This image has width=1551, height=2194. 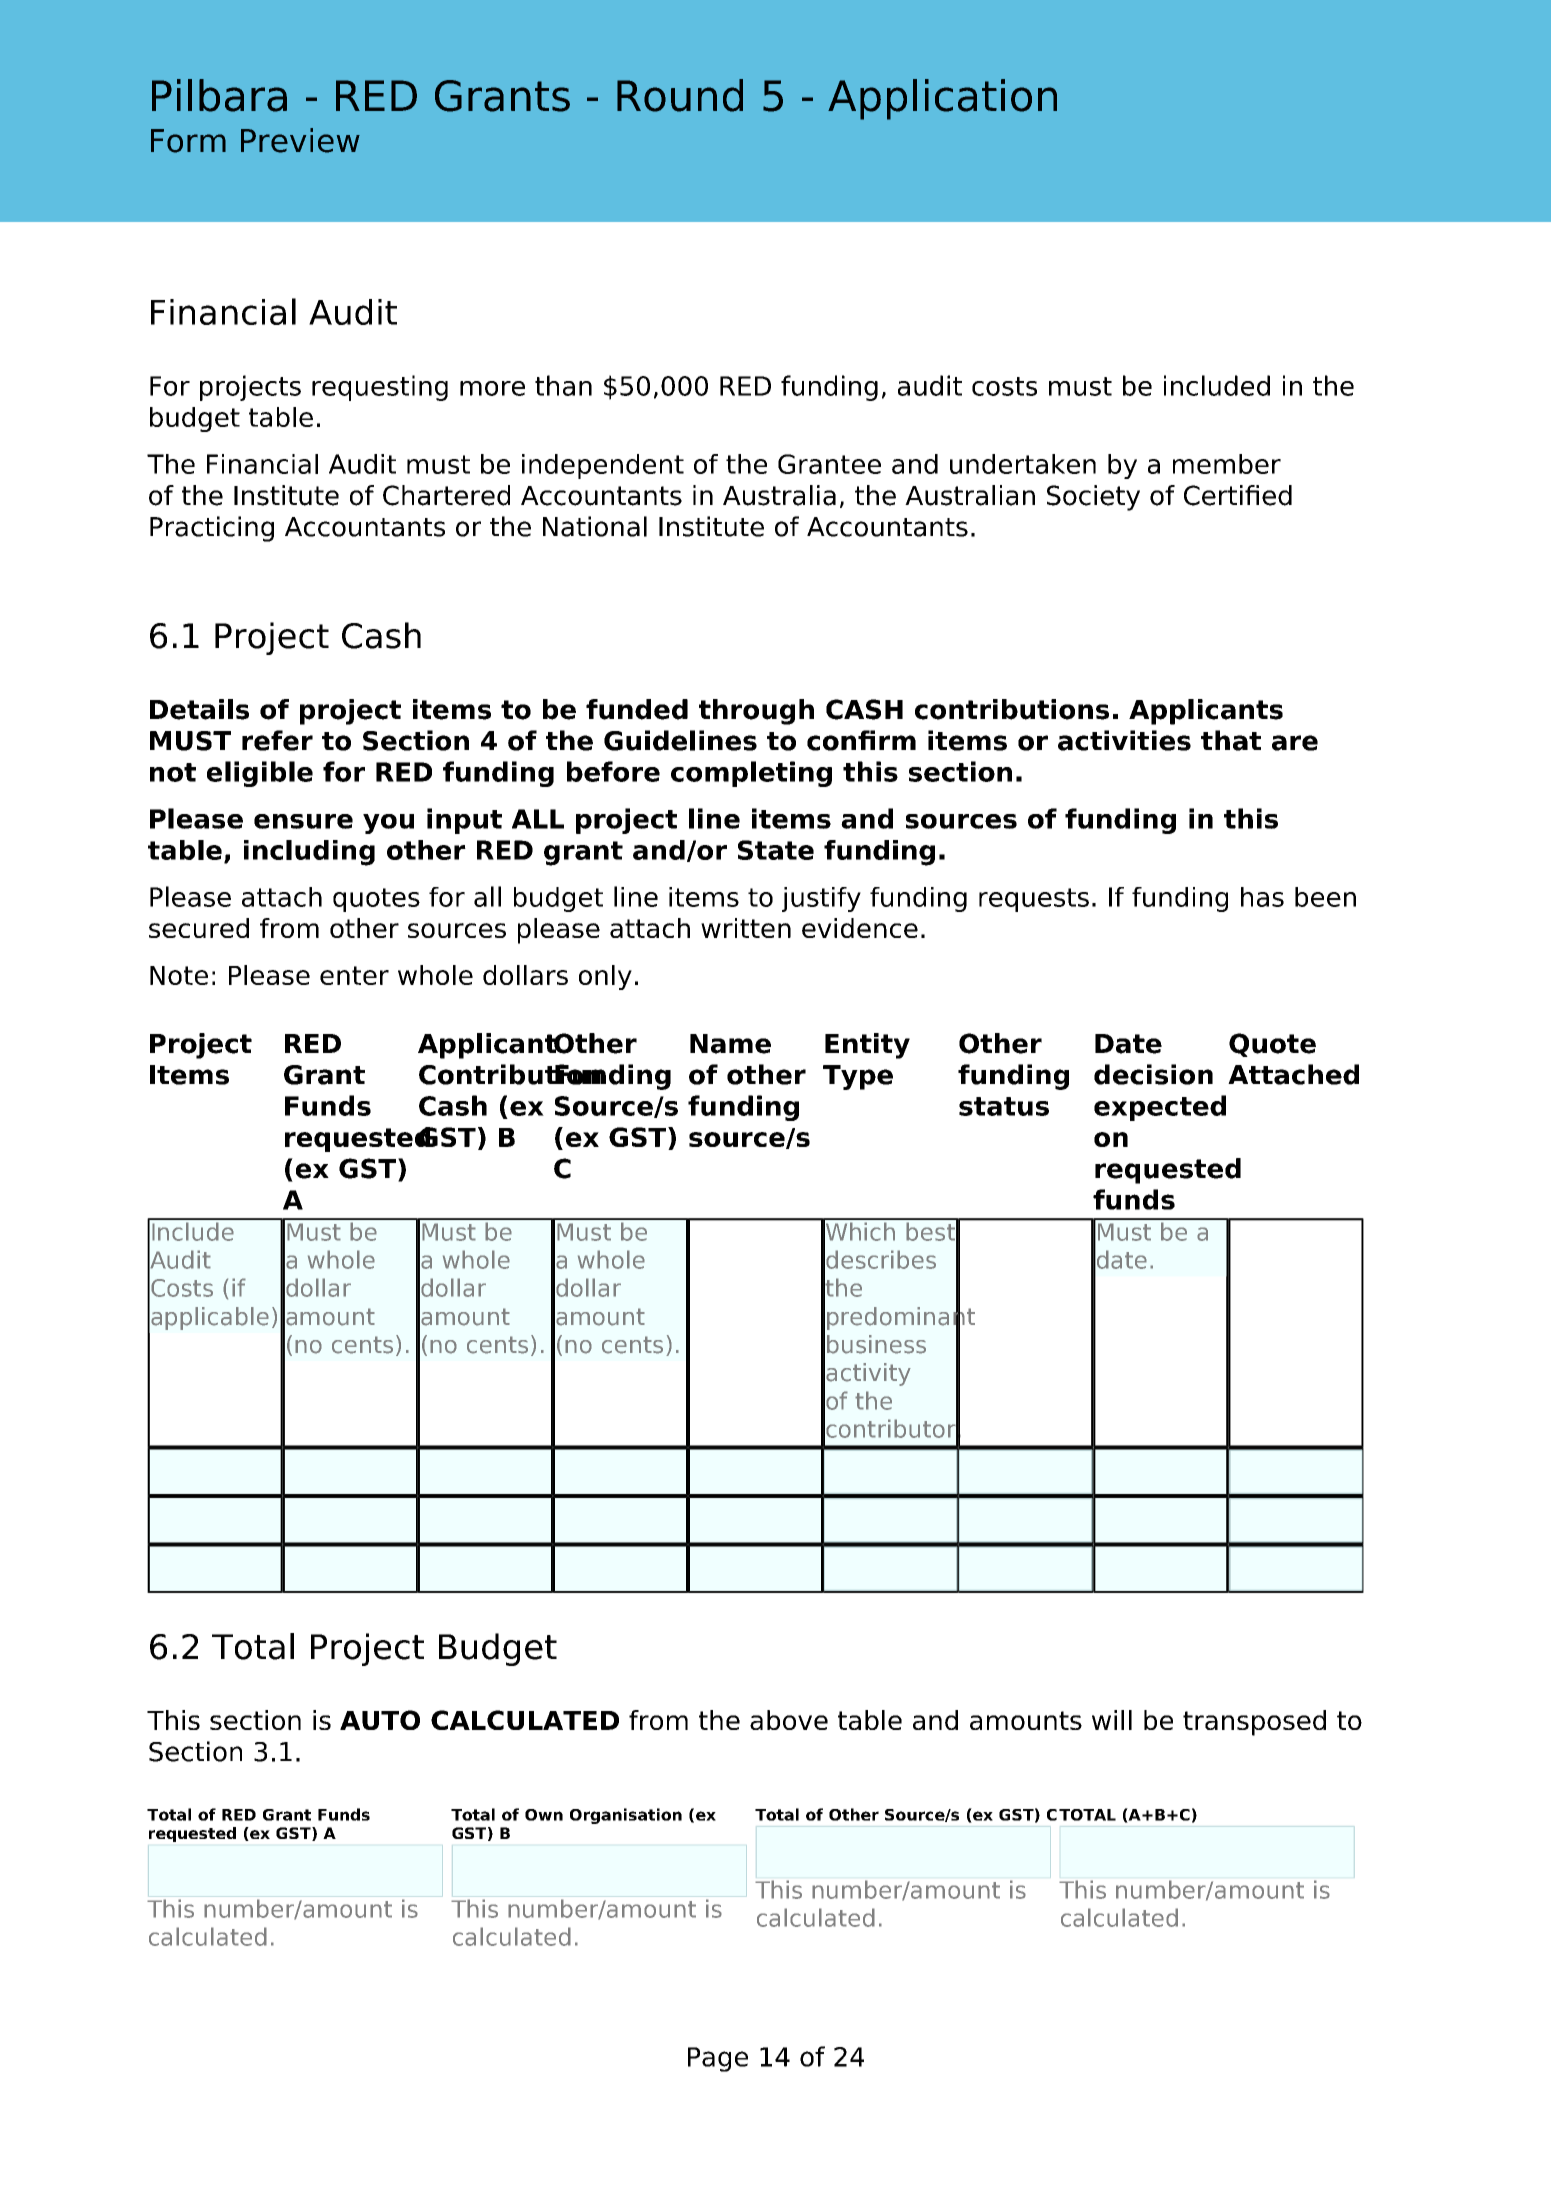 What do you see at coordinates (300, 140) in the image?
I see `Preview` at bounding box center [300, 140].
